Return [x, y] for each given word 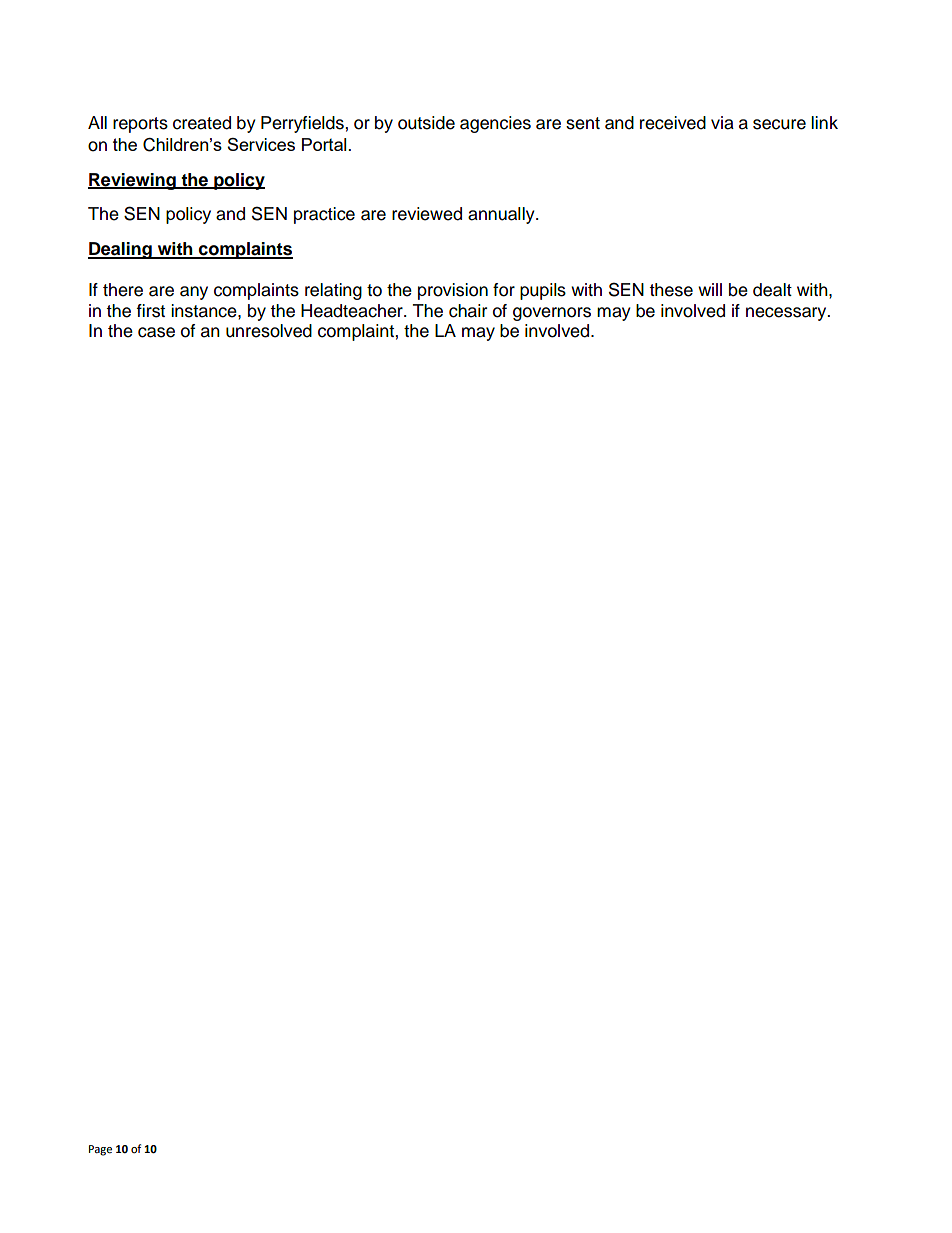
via [722, 123]
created [202, 123]
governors [552, 314]
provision [453, 291]
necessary [787, 314]
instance [205, 311]
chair [468, 311]
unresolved [269, 331]
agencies [495, 124]
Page [100, 1150]
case [156, 332]
